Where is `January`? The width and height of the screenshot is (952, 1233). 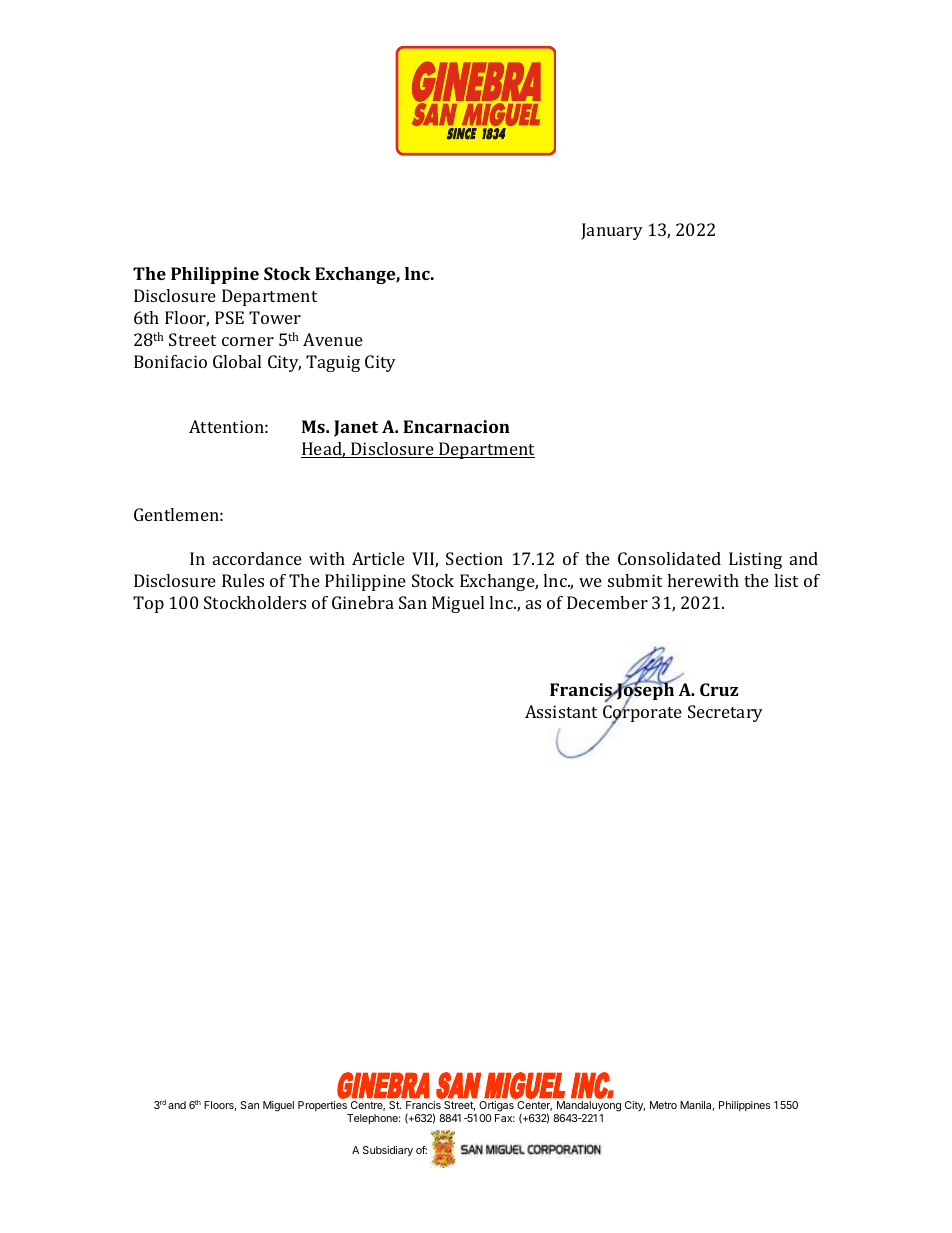
January is located at coordinates (612, 231).
